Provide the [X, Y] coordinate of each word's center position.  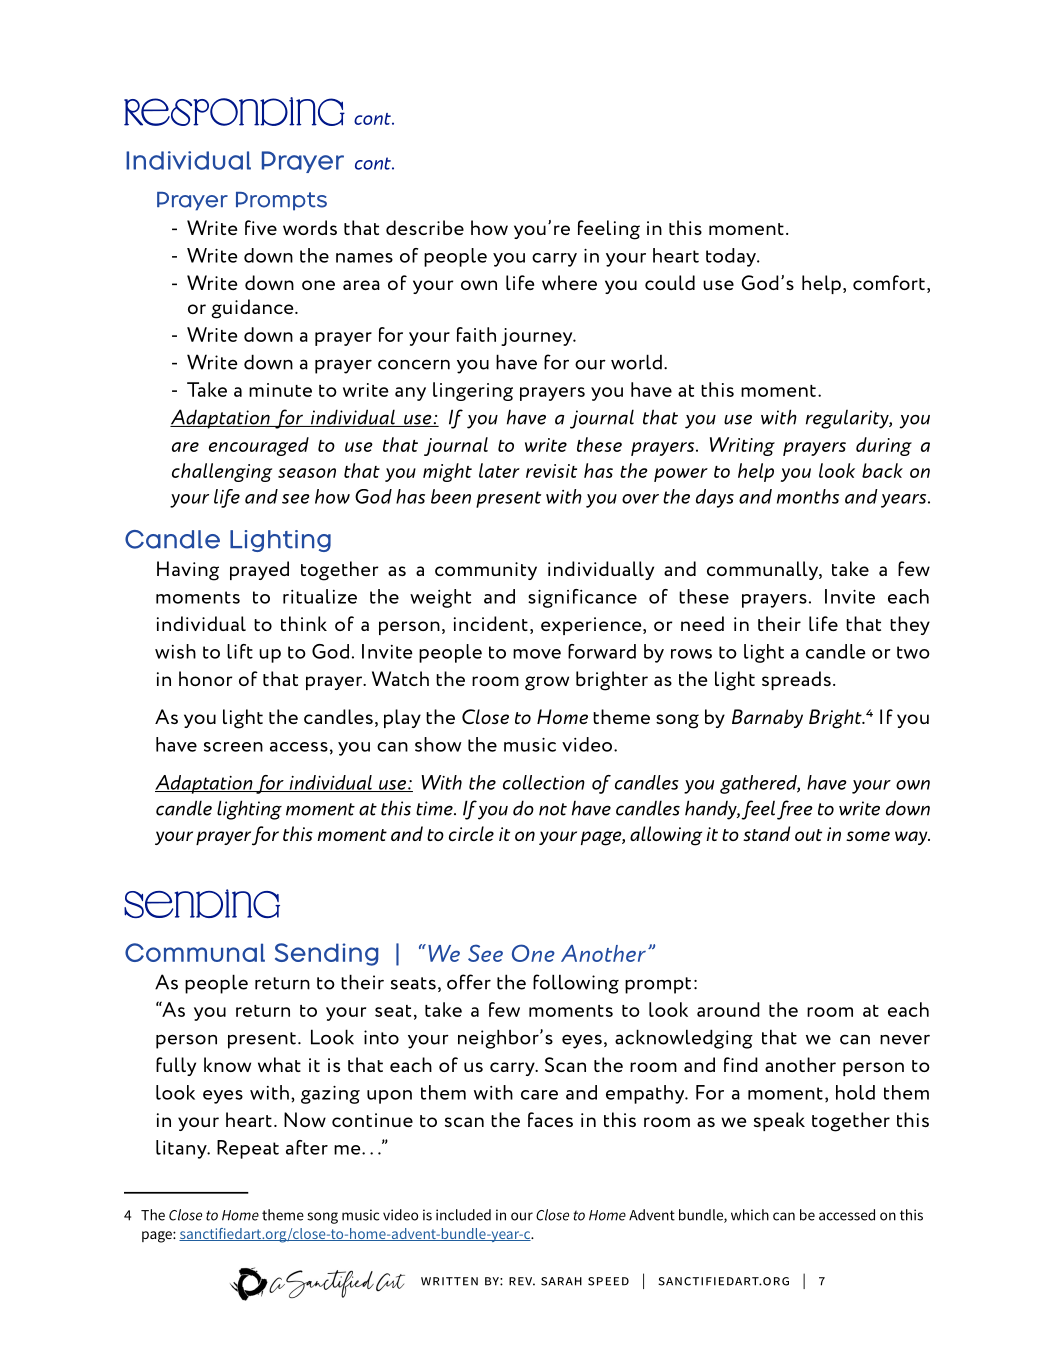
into [381, 1037]
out [808, 835]
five [261, 227]
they [910, 625]
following [576, 984]
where [569, 282]
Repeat [248, 1149]
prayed [259, 570]
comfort [889, 282]
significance [582, 598]
